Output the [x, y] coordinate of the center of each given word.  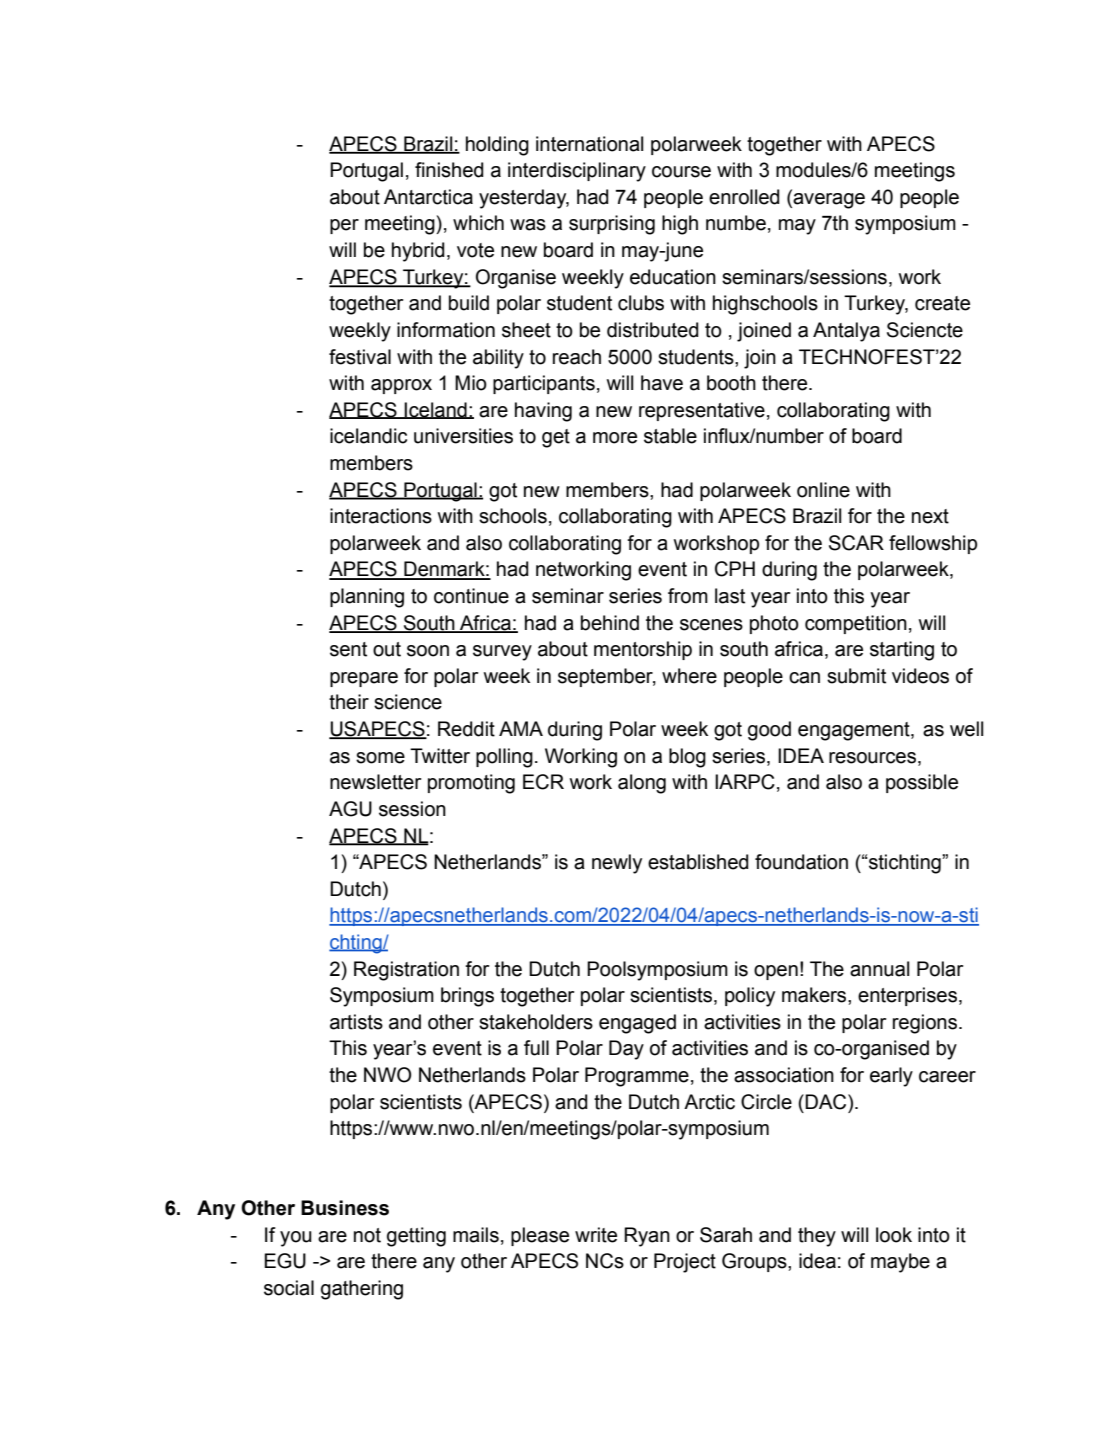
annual [879, 969]
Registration [406, 971]
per [344, 226]
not [367, 1235]
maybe [900, 1263]
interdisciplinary [577, 172]
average [828, 200]
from [688, 596]
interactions [381, 516]
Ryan [647, 1237]
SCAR [856, 543]
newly [617, 864]
